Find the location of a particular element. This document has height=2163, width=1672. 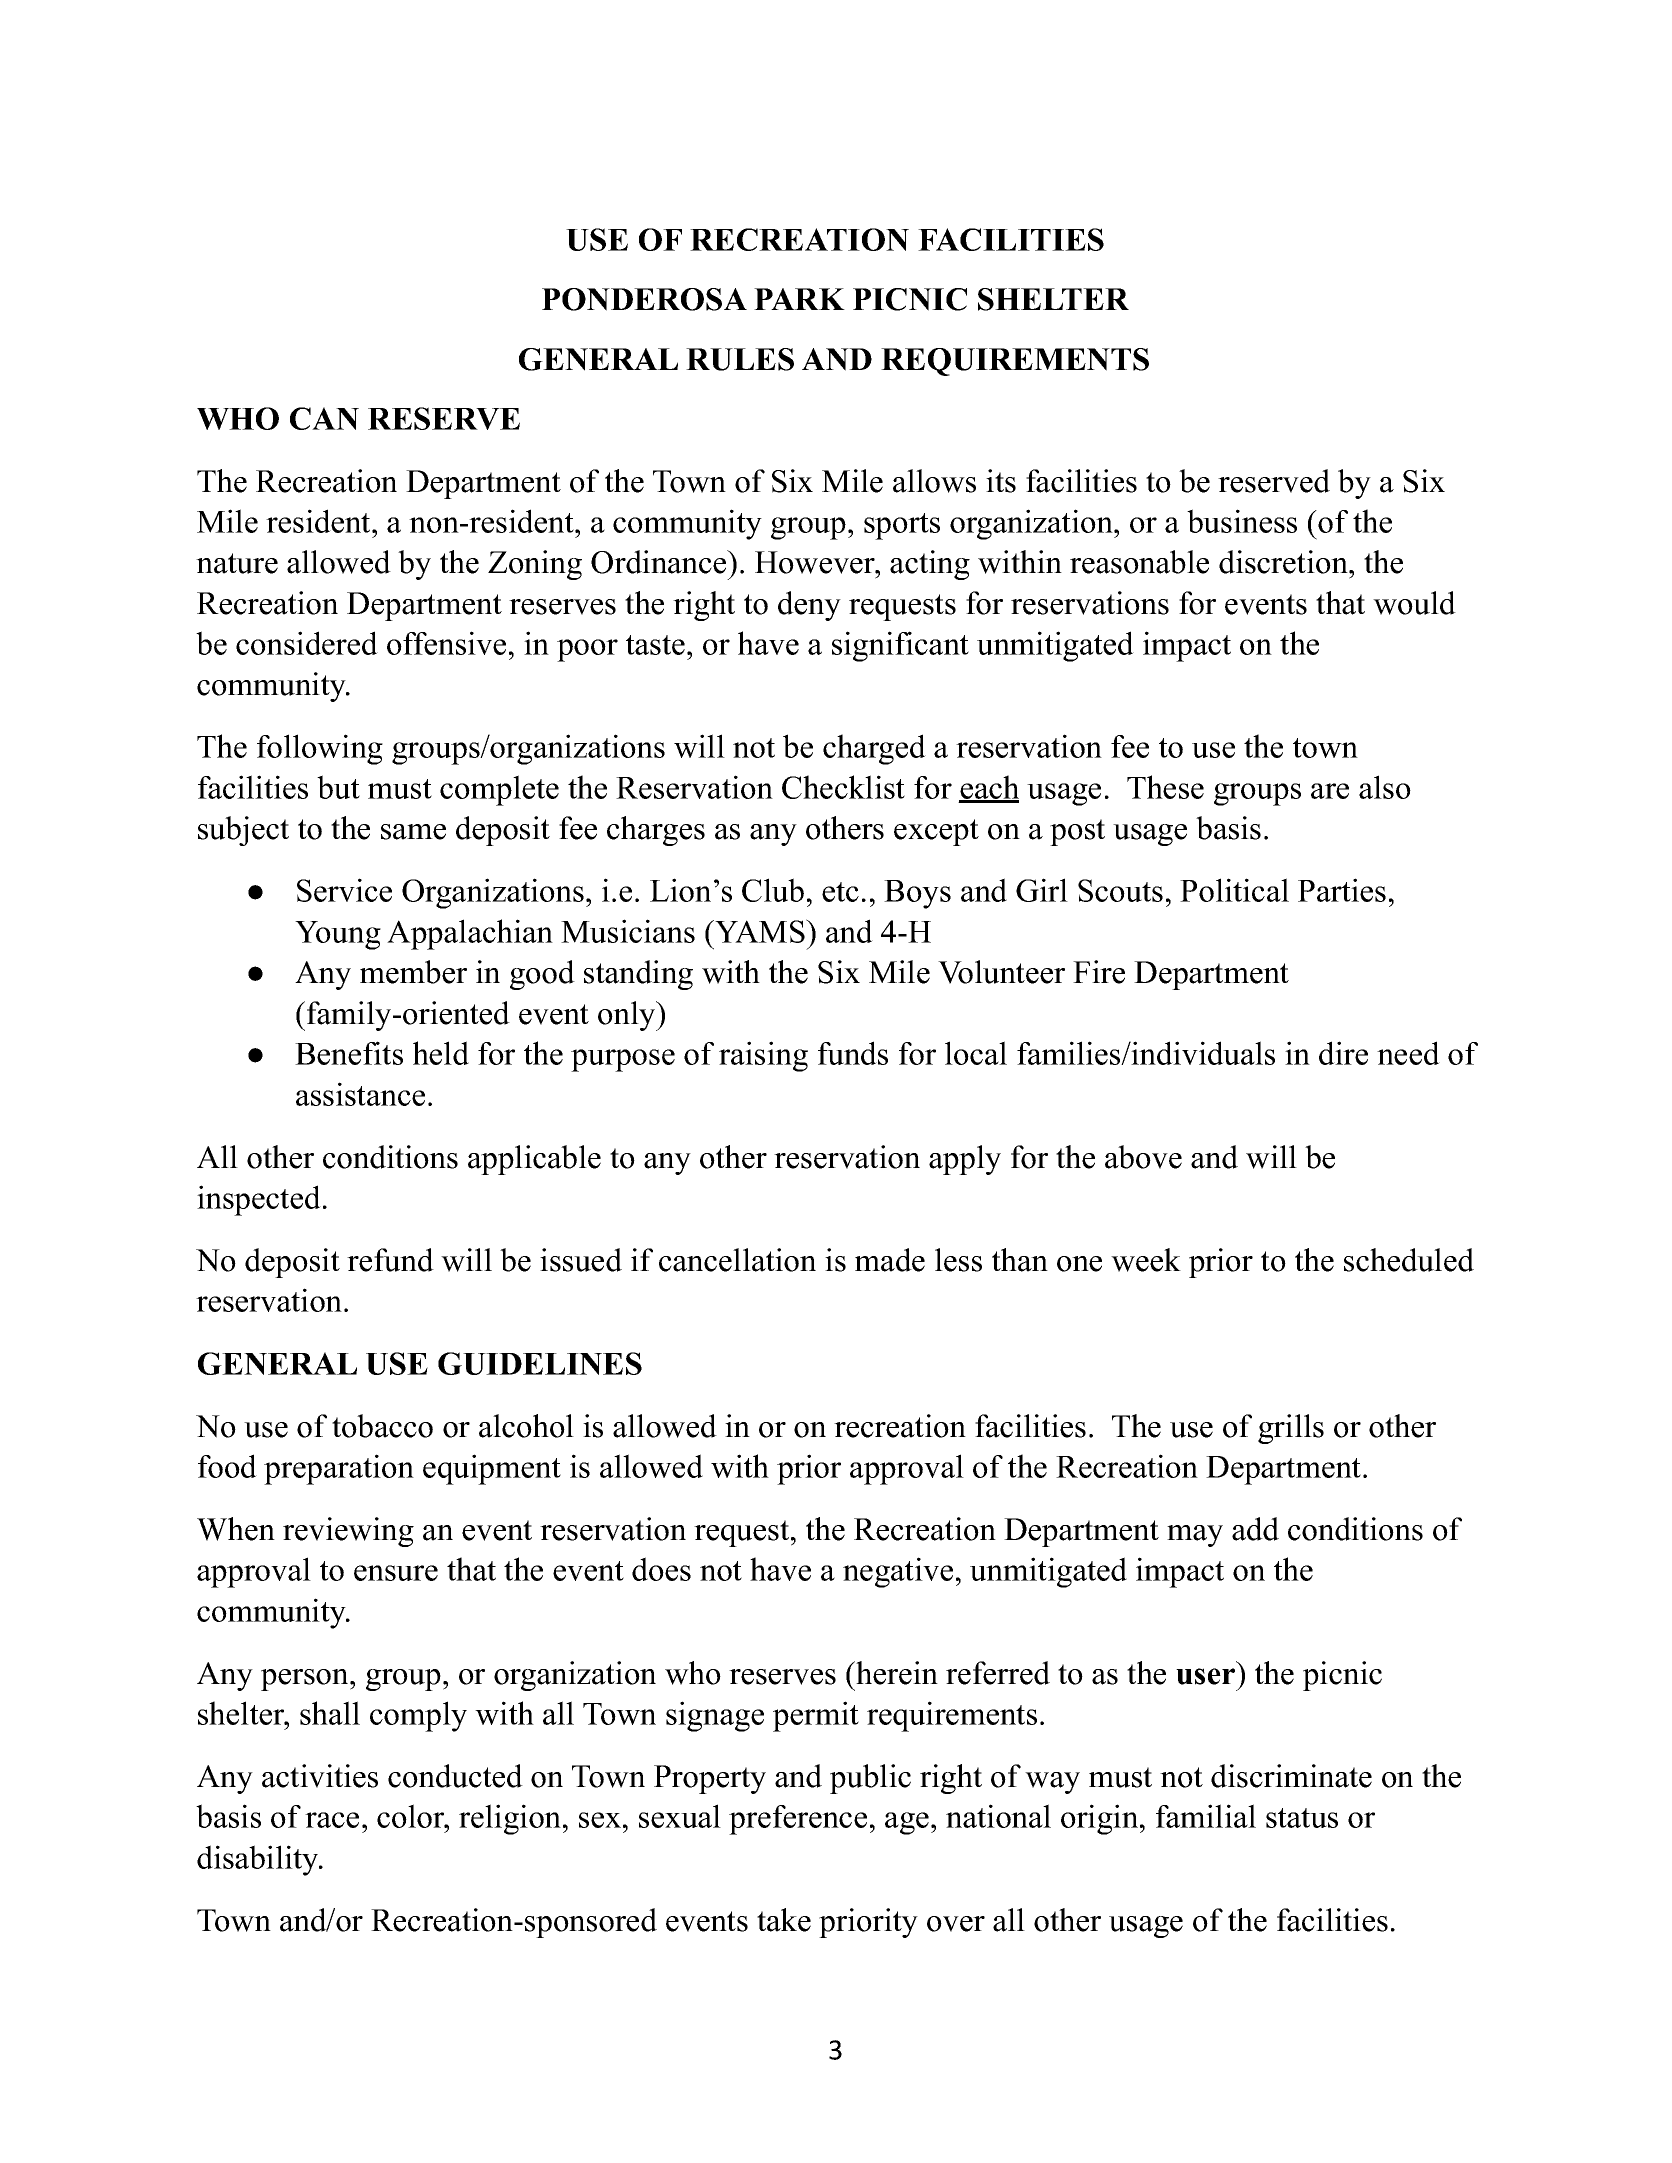

assistance is located at coordinates (360, 1094).
